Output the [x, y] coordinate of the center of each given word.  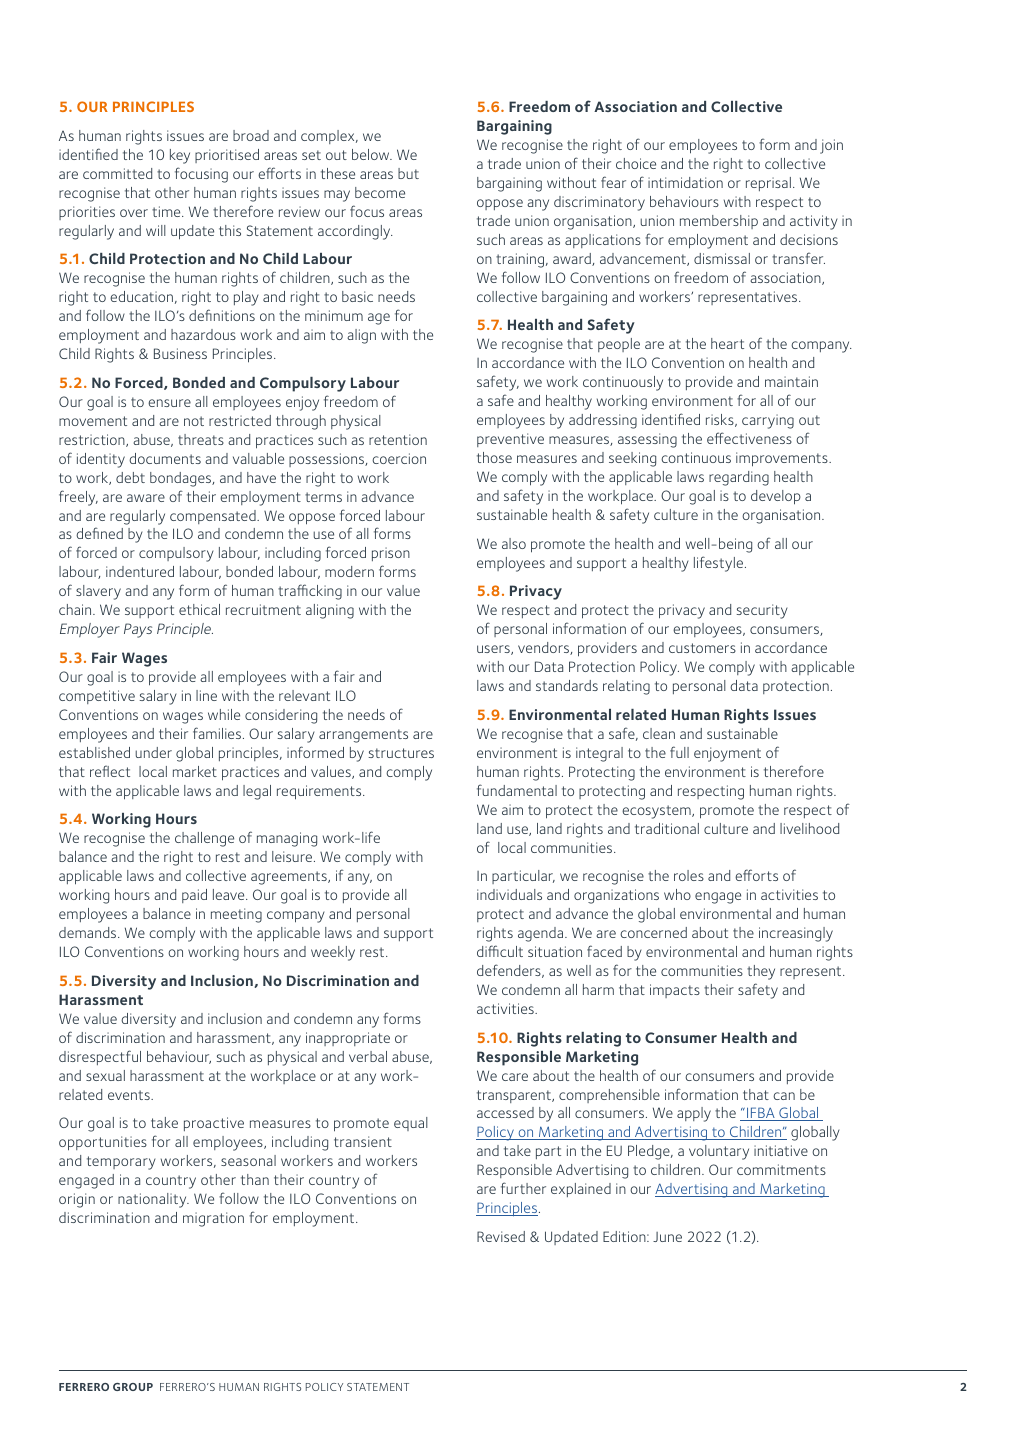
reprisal [768, 184]
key [180, 156]
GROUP [133, 1387]
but [408, 173]
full [679, 752]
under [153, 752]
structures [401, 753]
